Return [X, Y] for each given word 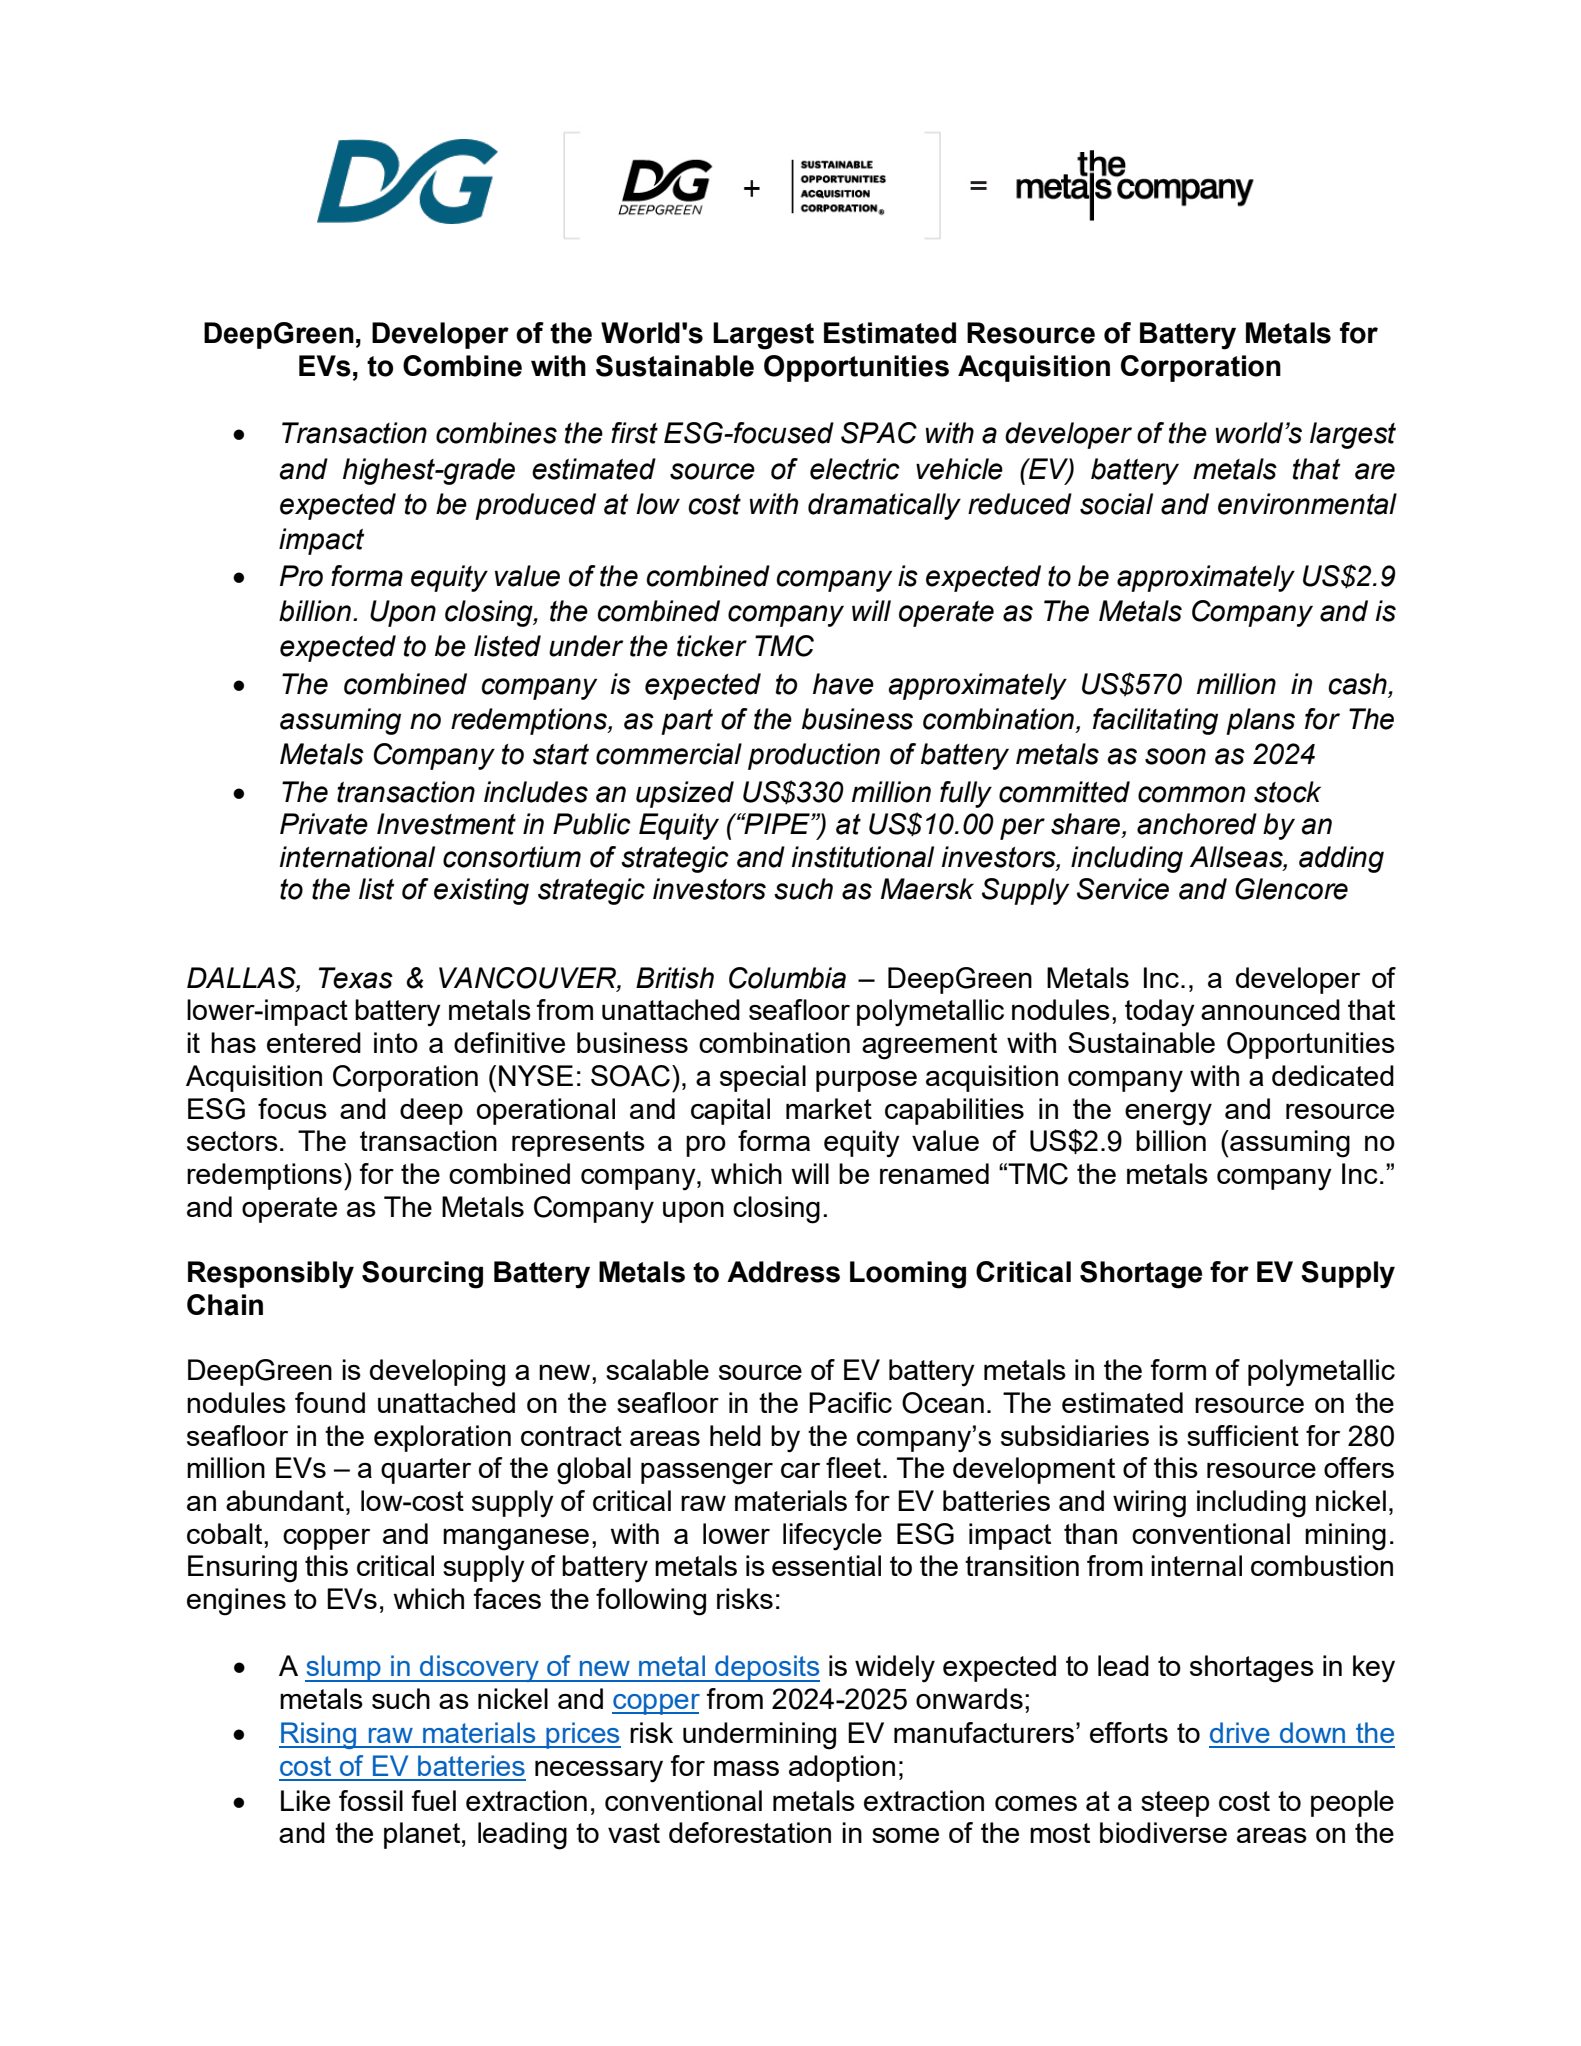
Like [305, 1800]
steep [1175, 1804]
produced [535, 506]
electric [855, 469]
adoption [842, 1768]
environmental [1307, 504]
